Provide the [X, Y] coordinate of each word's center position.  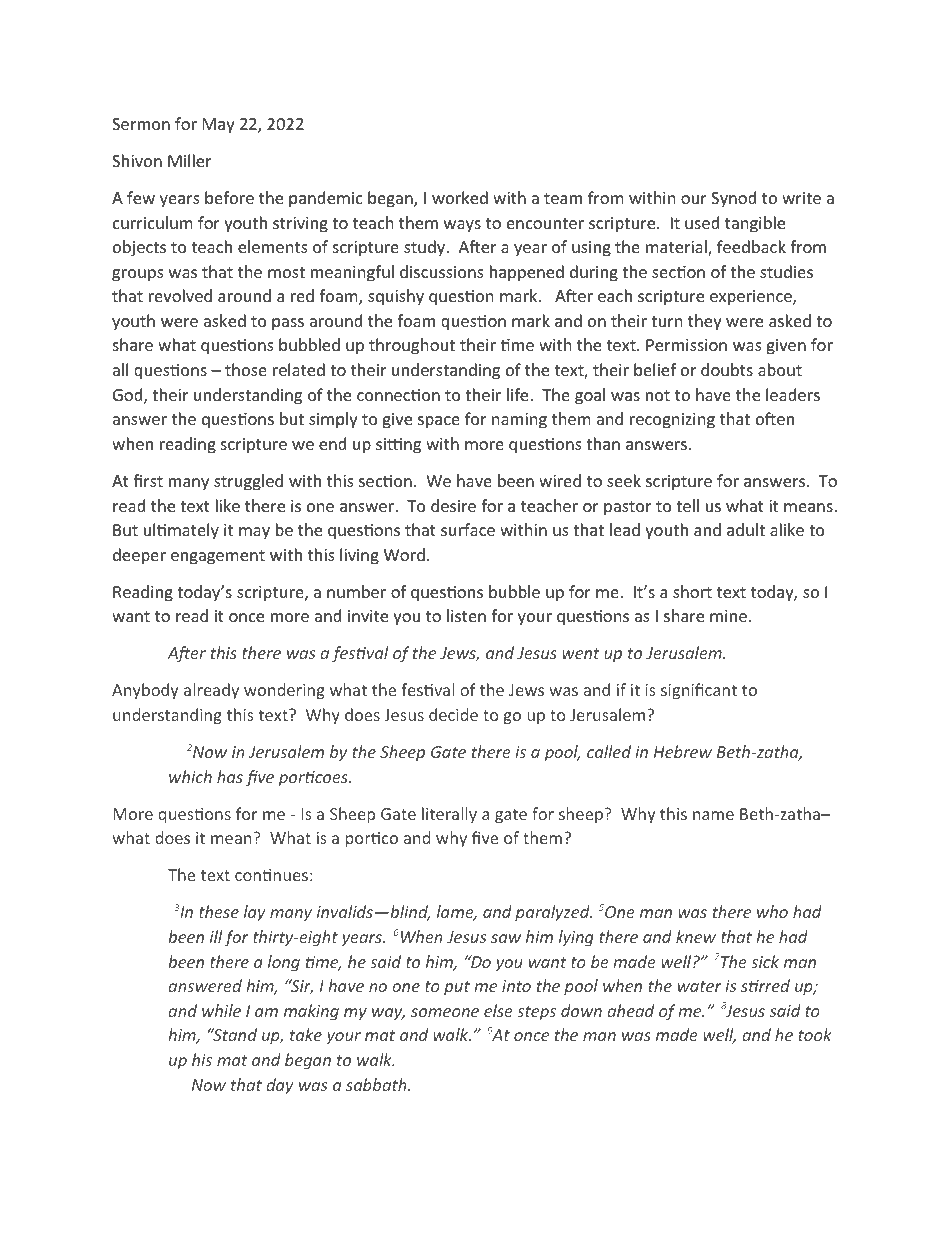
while [221, 1010]
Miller [189, 160]
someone [445, 1012]
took [815, 1034]
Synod [733, 199]
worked [460, 197]
